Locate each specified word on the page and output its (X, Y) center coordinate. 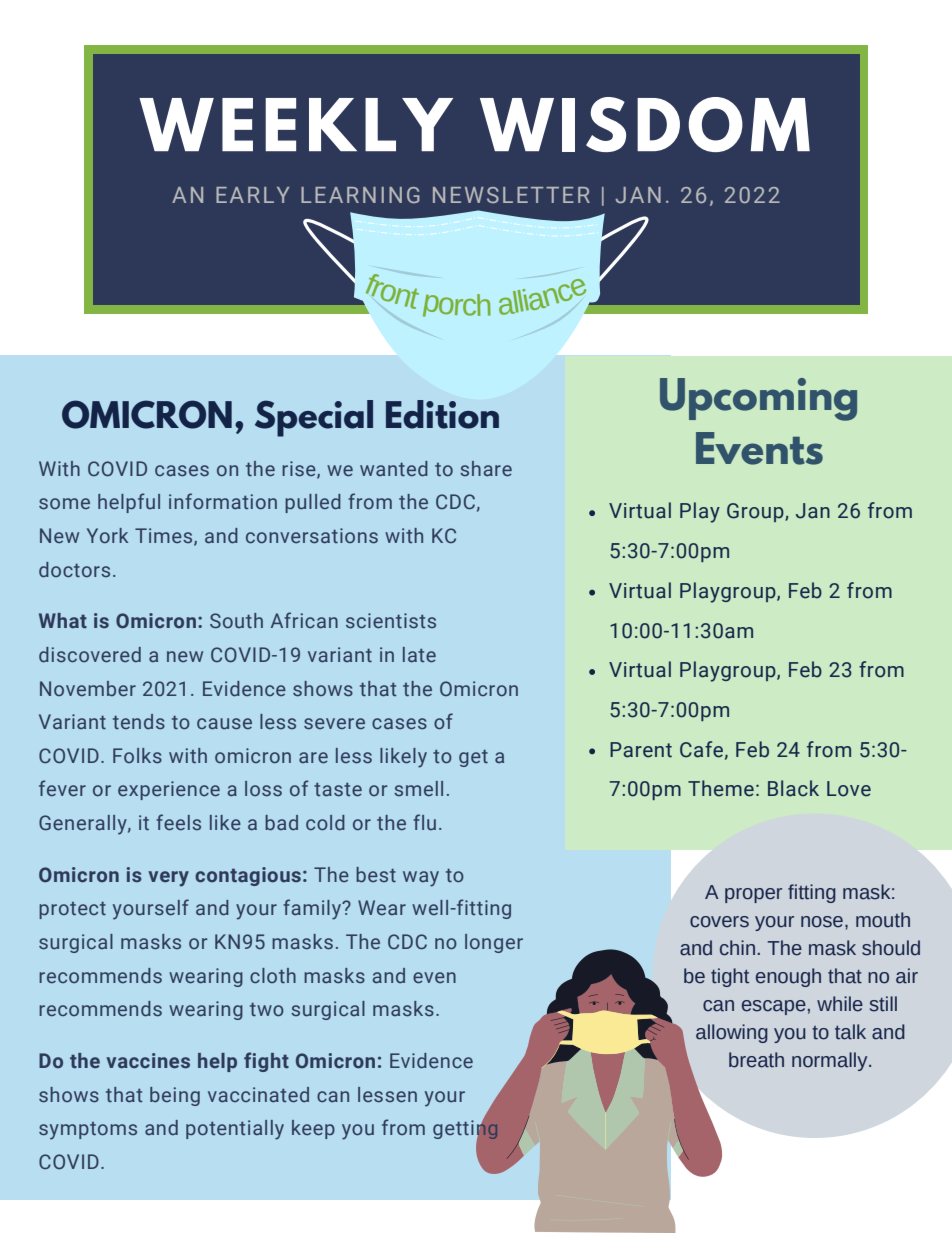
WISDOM (645, 124)
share (486, 468)
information (223, 501)
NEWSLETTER (511, 195)
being (175, 1096)
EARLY (252, 195)
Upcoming (758, 399)
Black (793, 788)
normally (831, 1061)
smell (418, 788)
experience (169, 790)
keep (313, 1129)
